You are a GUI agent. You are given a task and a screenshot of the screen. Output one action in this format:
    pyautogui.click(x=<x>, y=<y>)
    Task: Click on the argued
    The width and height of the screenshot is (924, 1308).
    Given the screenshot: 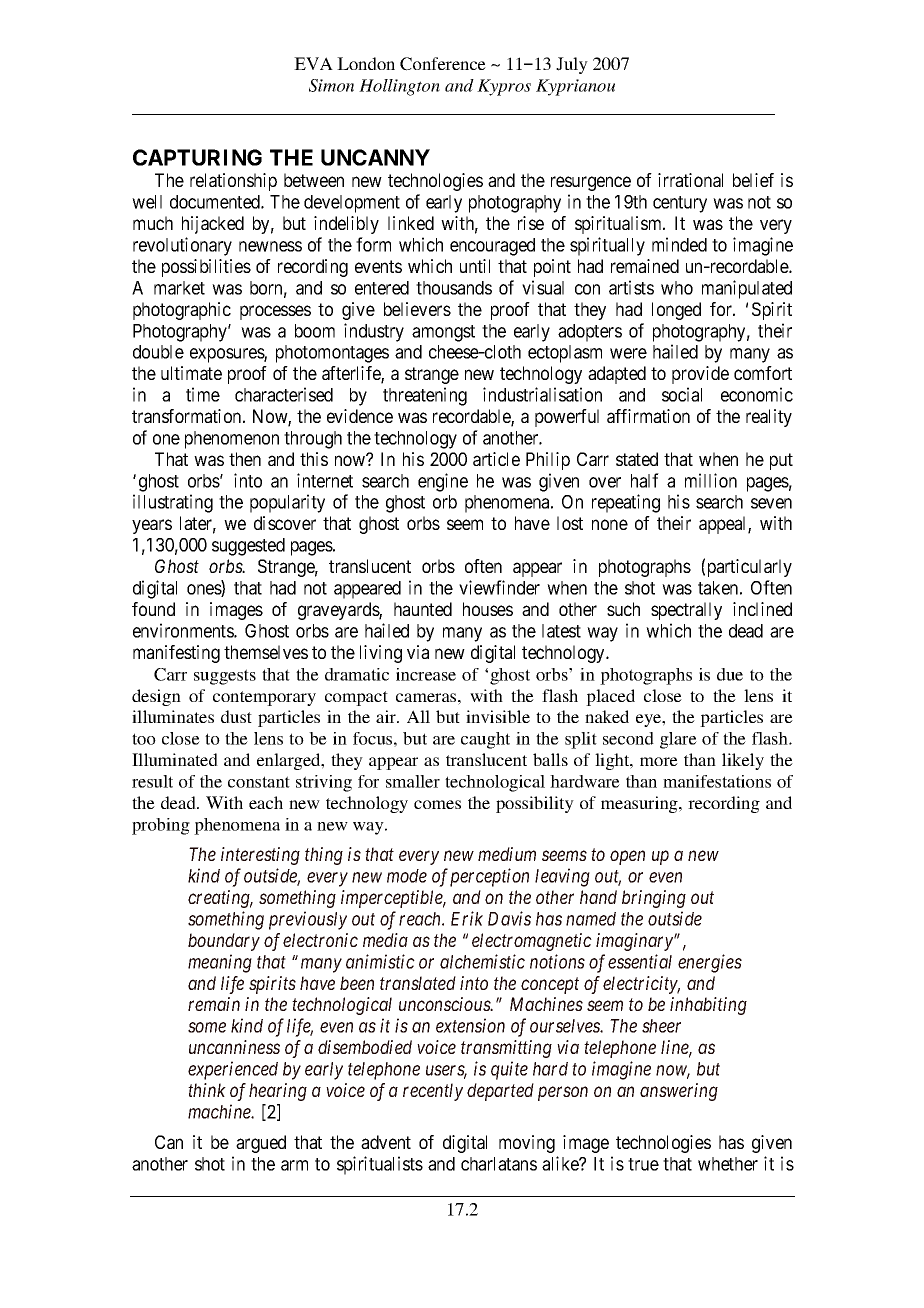 What is the action you would take?
    pyautogui.click(x=261, y=1144)
